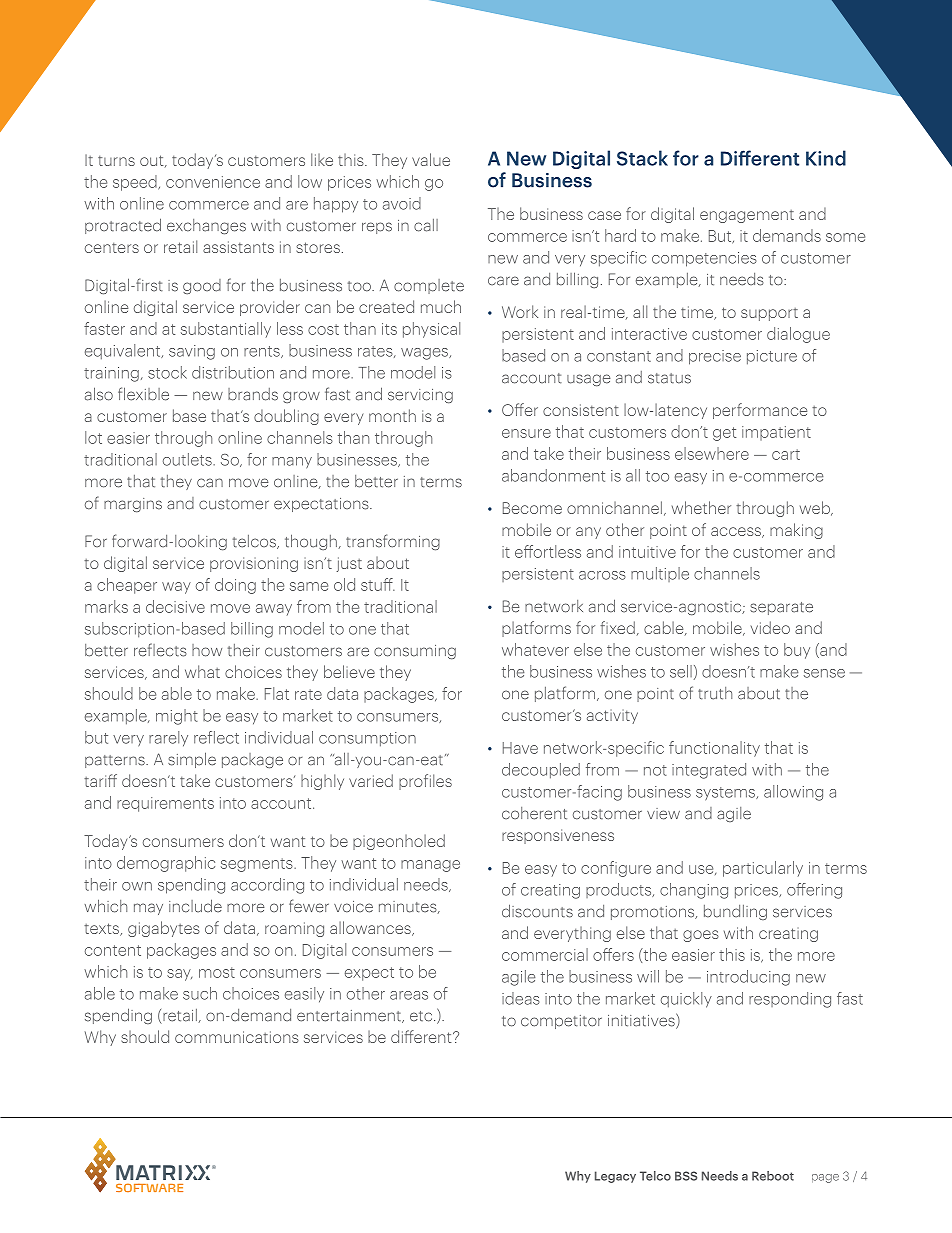 The height and width of the document is (1233, 952). What do you see at coordinates (237, 1037) in the document?
I see `communications` at bounding box center [237, 1037].
